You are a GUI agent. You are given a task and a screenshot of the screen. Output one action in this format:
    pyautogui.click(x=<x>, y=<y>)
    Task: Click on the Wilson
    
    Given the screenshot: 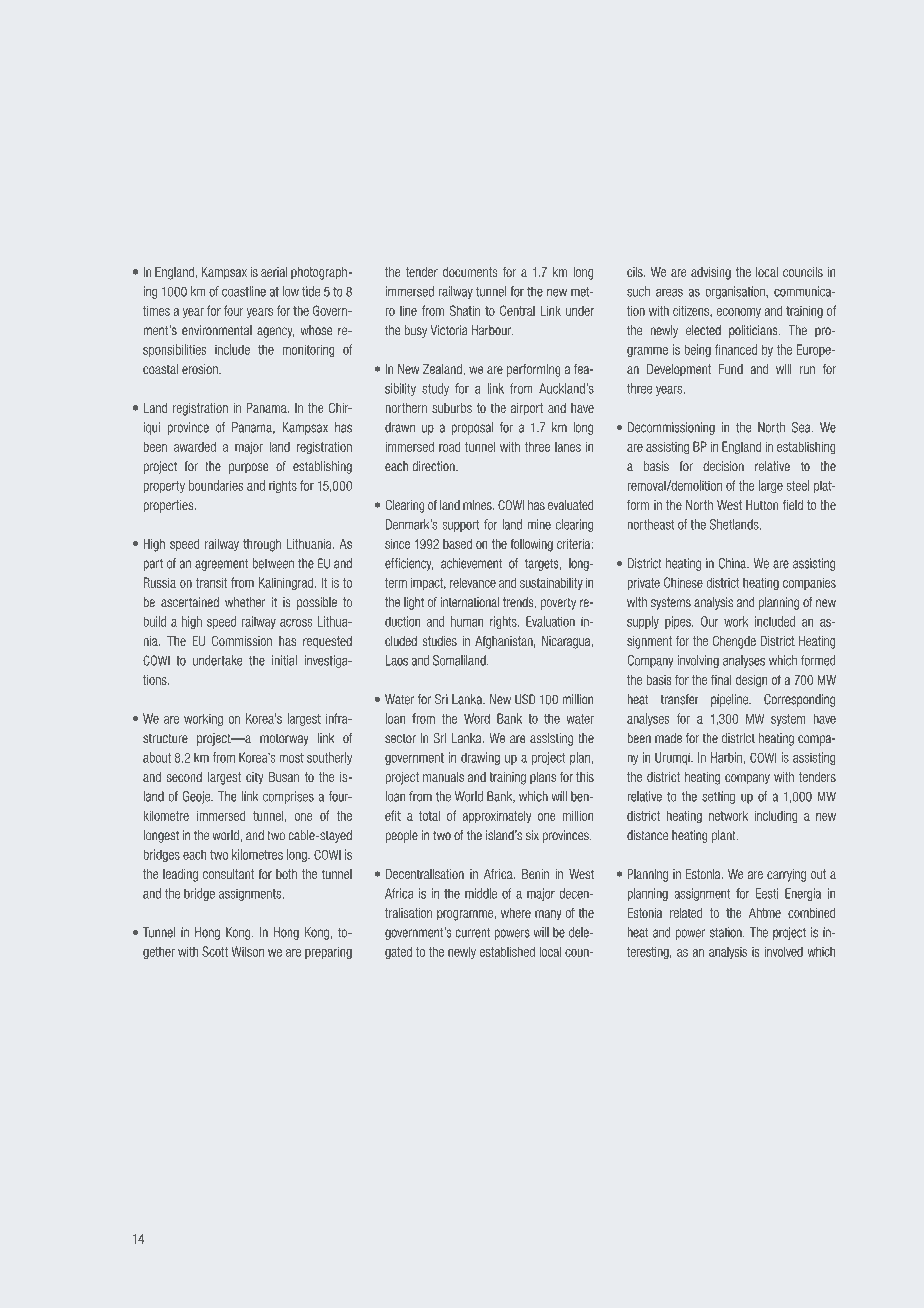 What is the action you would take?
    pyautogui.click(x=248, y=951)
